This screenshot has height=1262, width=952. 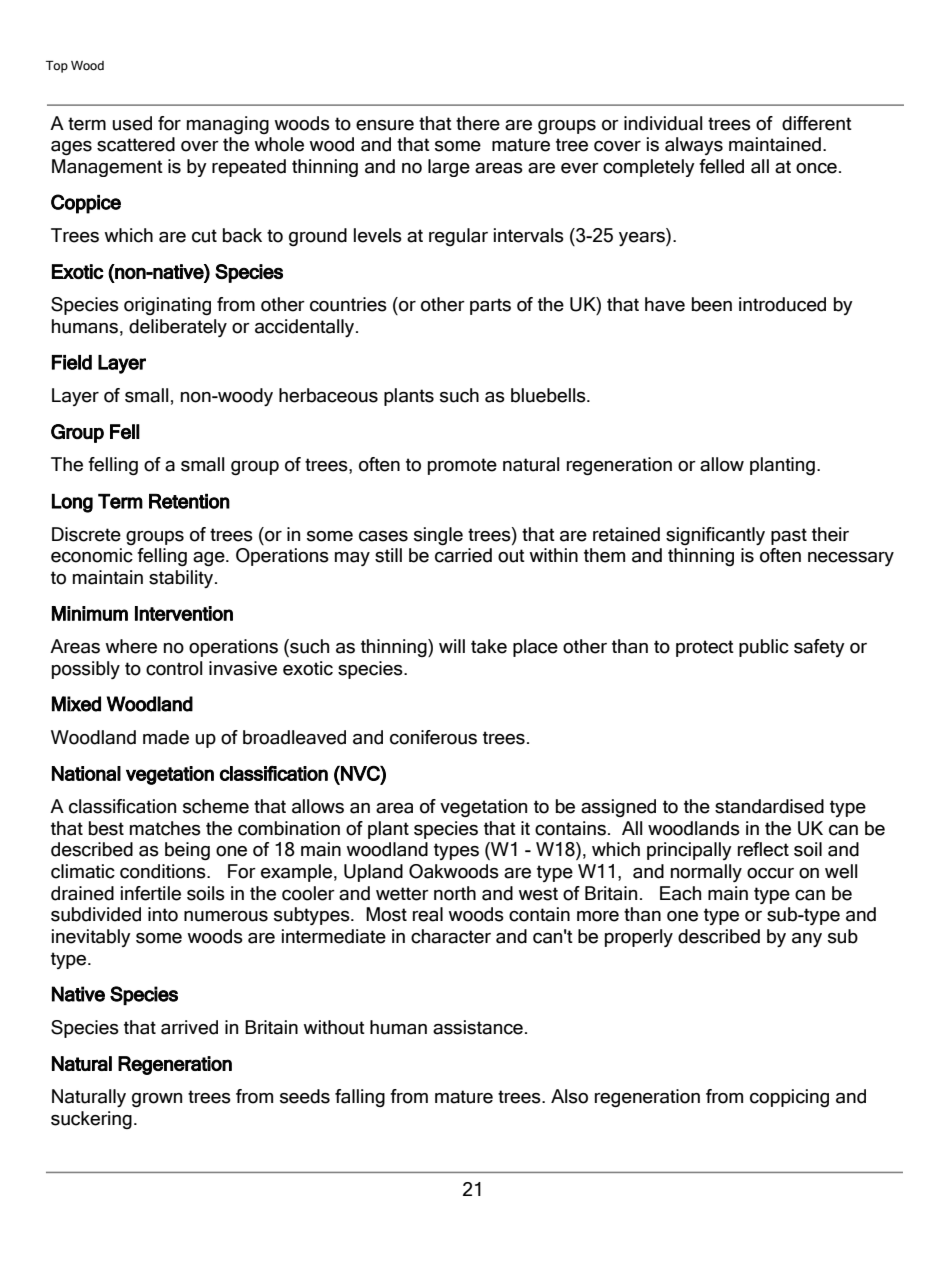 What do you see at coordinates (182, 579) in the screenshot?
I see `stability` at bounding box center [182, 579].
